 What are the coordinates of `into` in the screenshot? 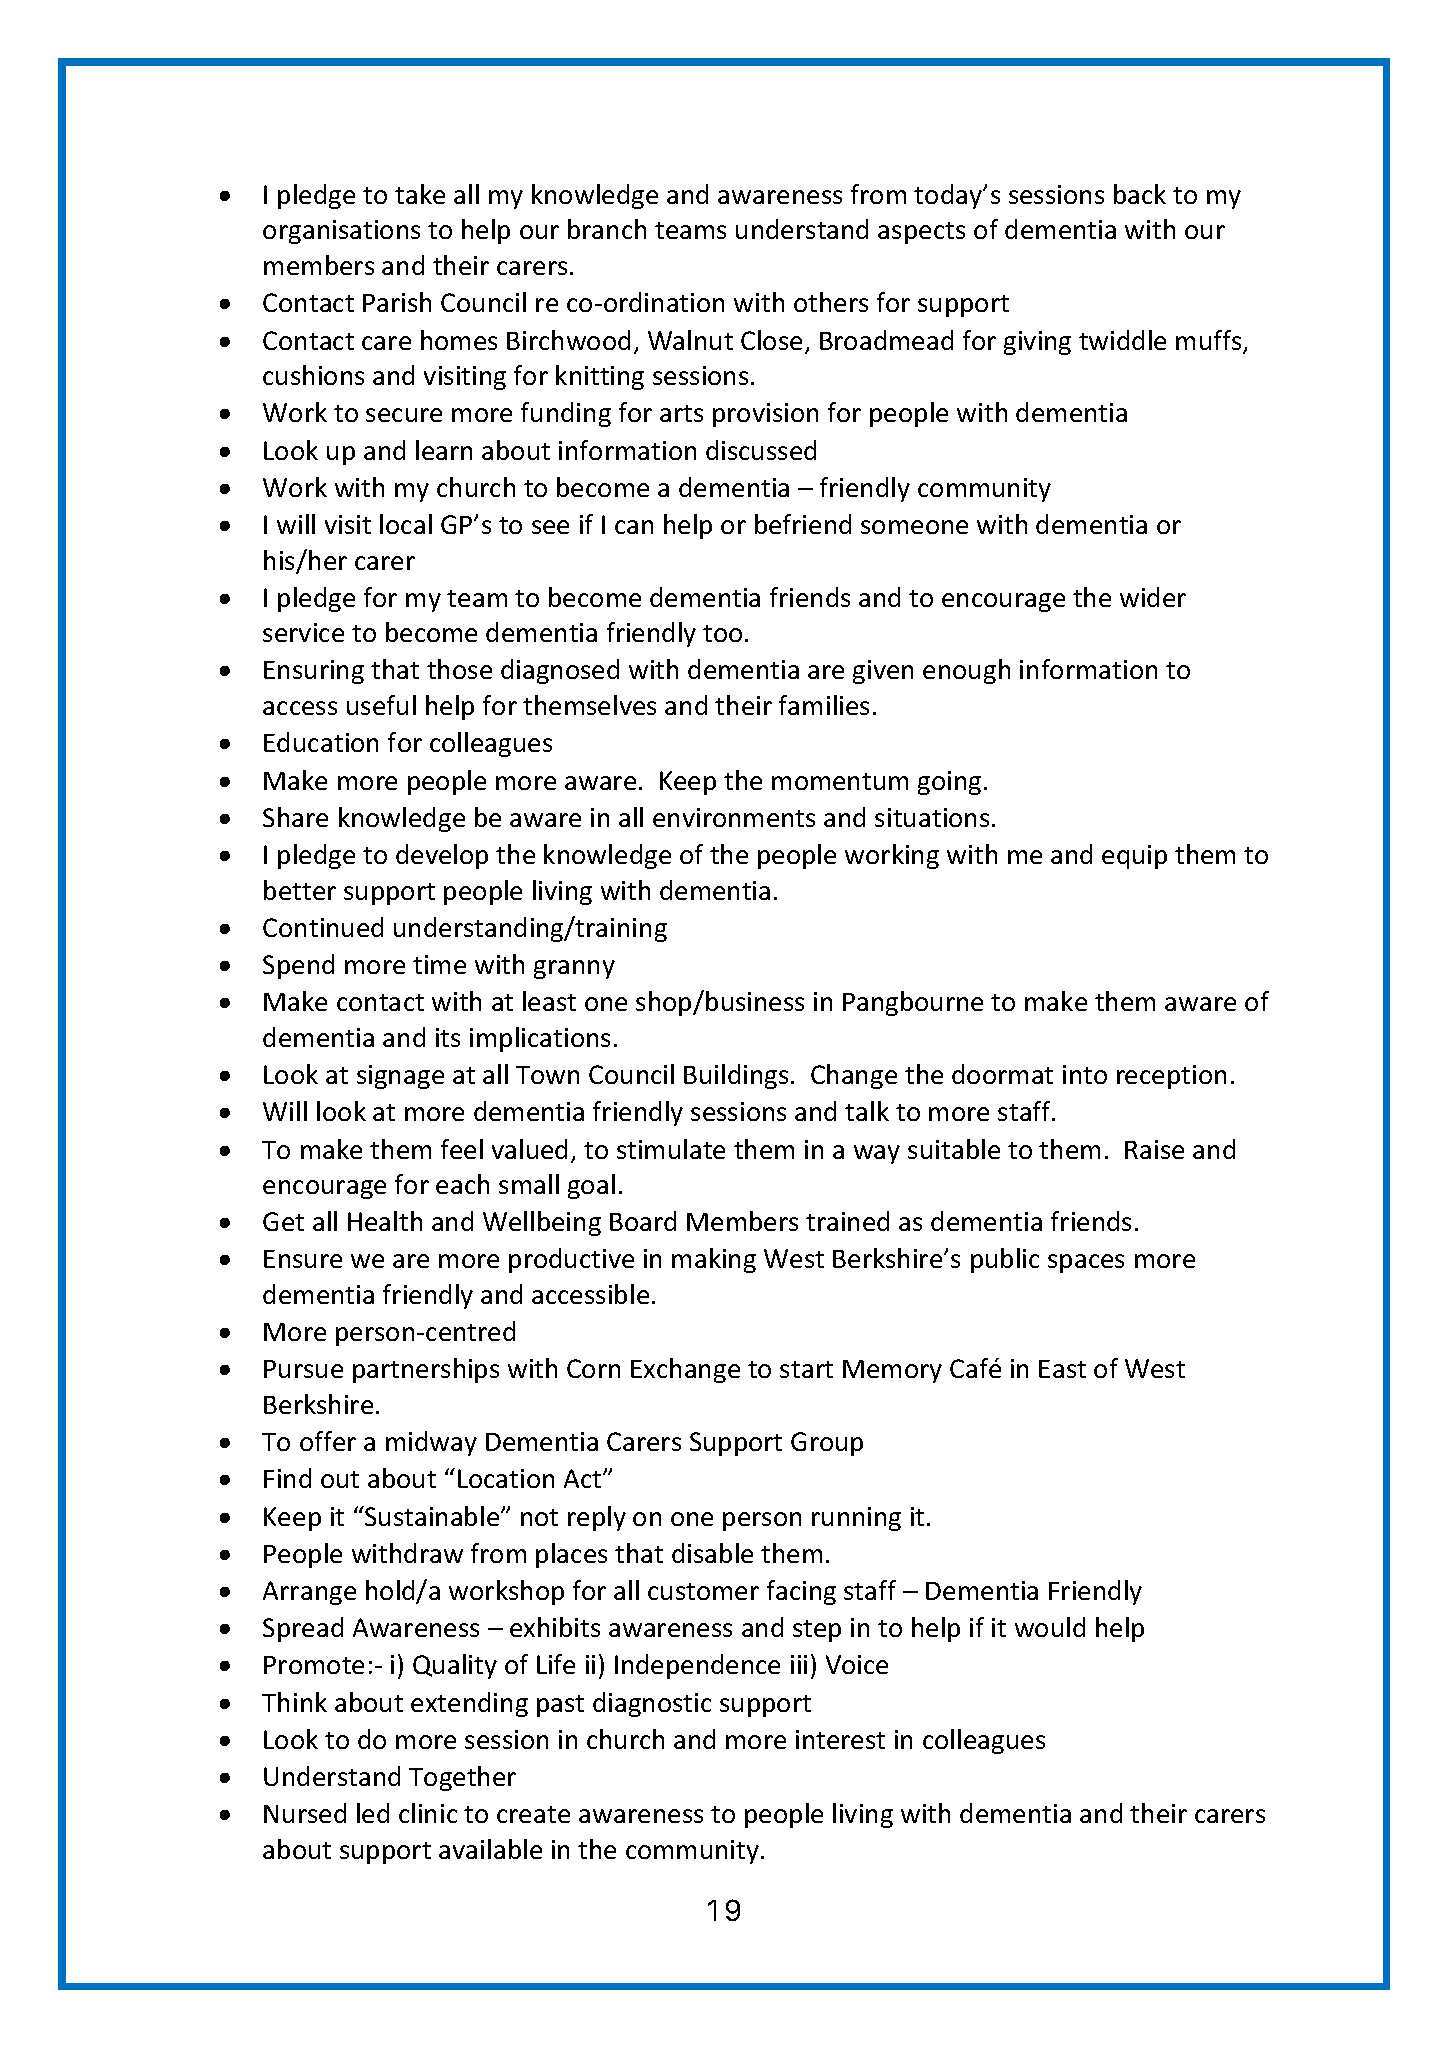 It's located at (1085, 1074).
